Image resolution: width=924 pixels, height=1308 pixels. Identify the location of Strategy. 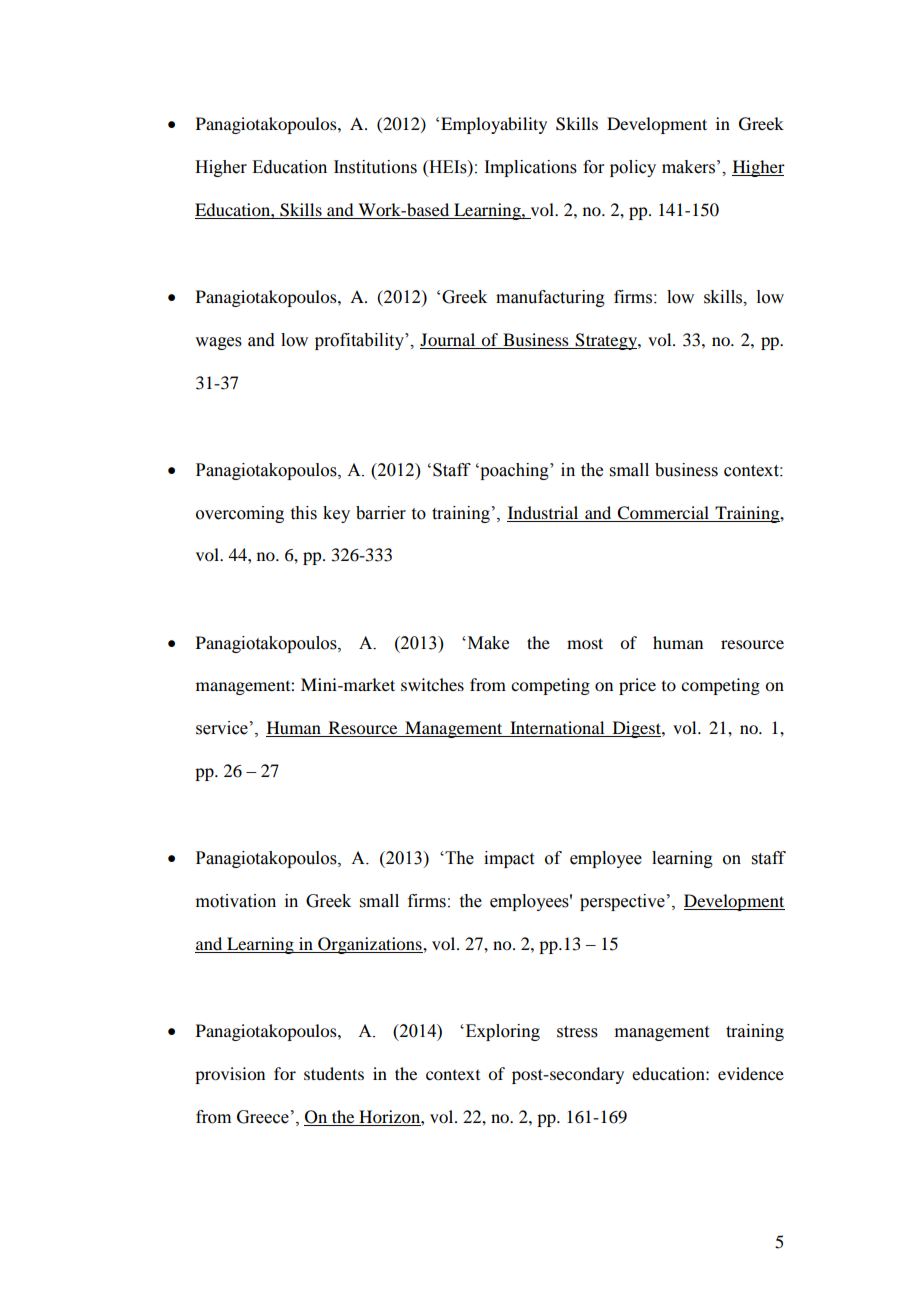
(606, 341).
